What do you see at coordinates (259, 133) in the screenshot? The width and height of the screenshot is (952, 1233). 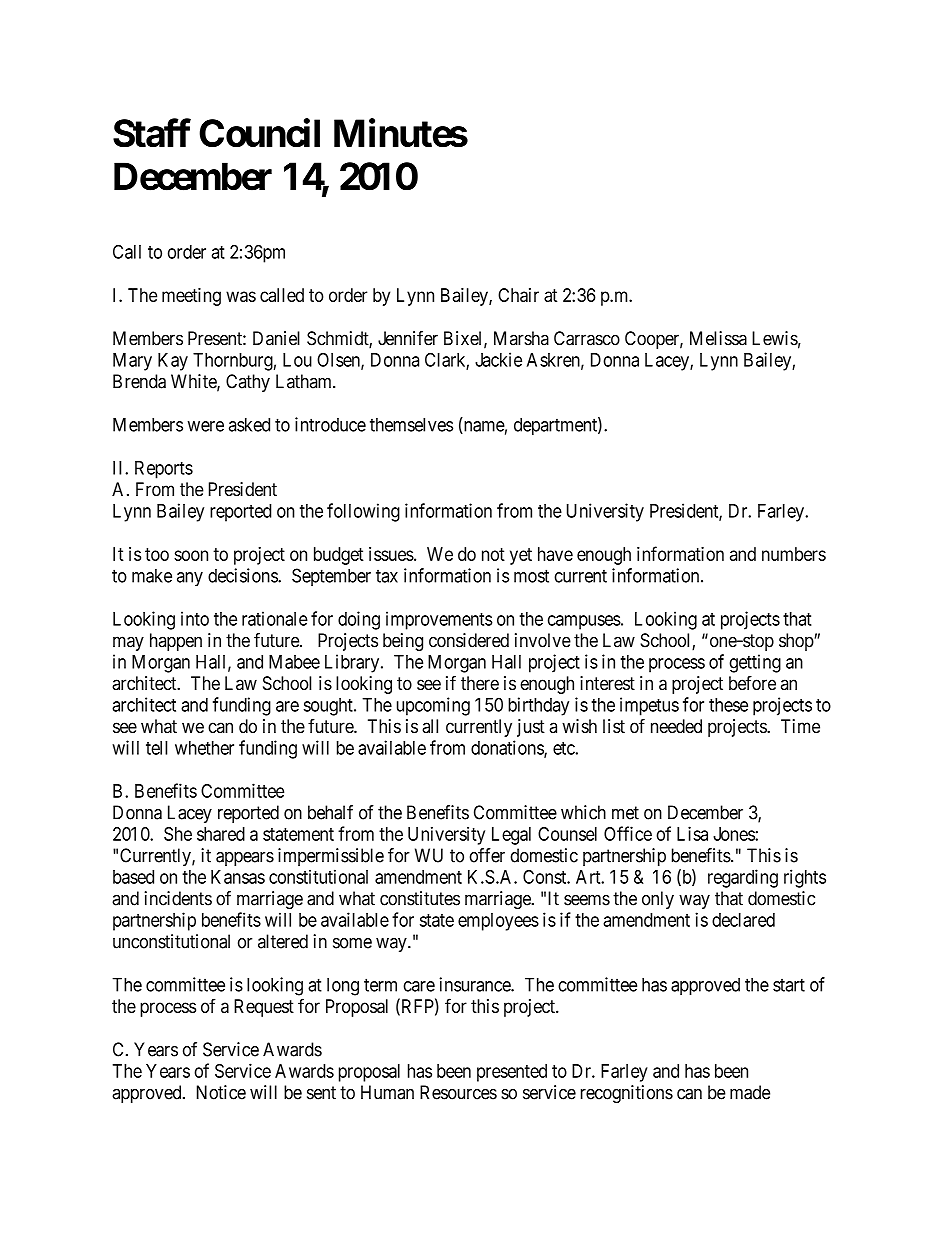 I see `Council` at bounding box center [259, 133].
